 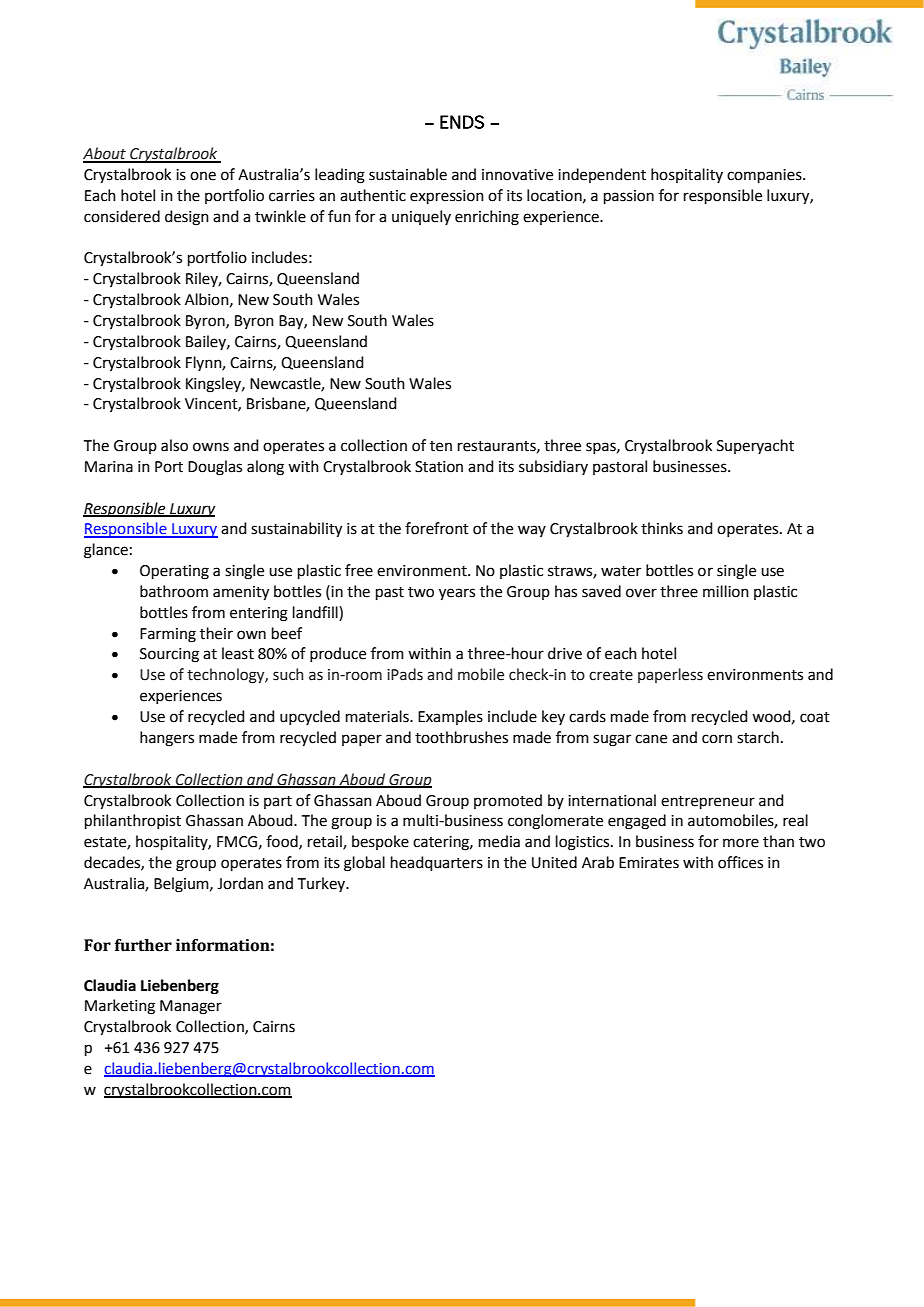 What do you see at coordinates (765, 176) in the page?
I see `companies` at bounding box center [765, 176].
